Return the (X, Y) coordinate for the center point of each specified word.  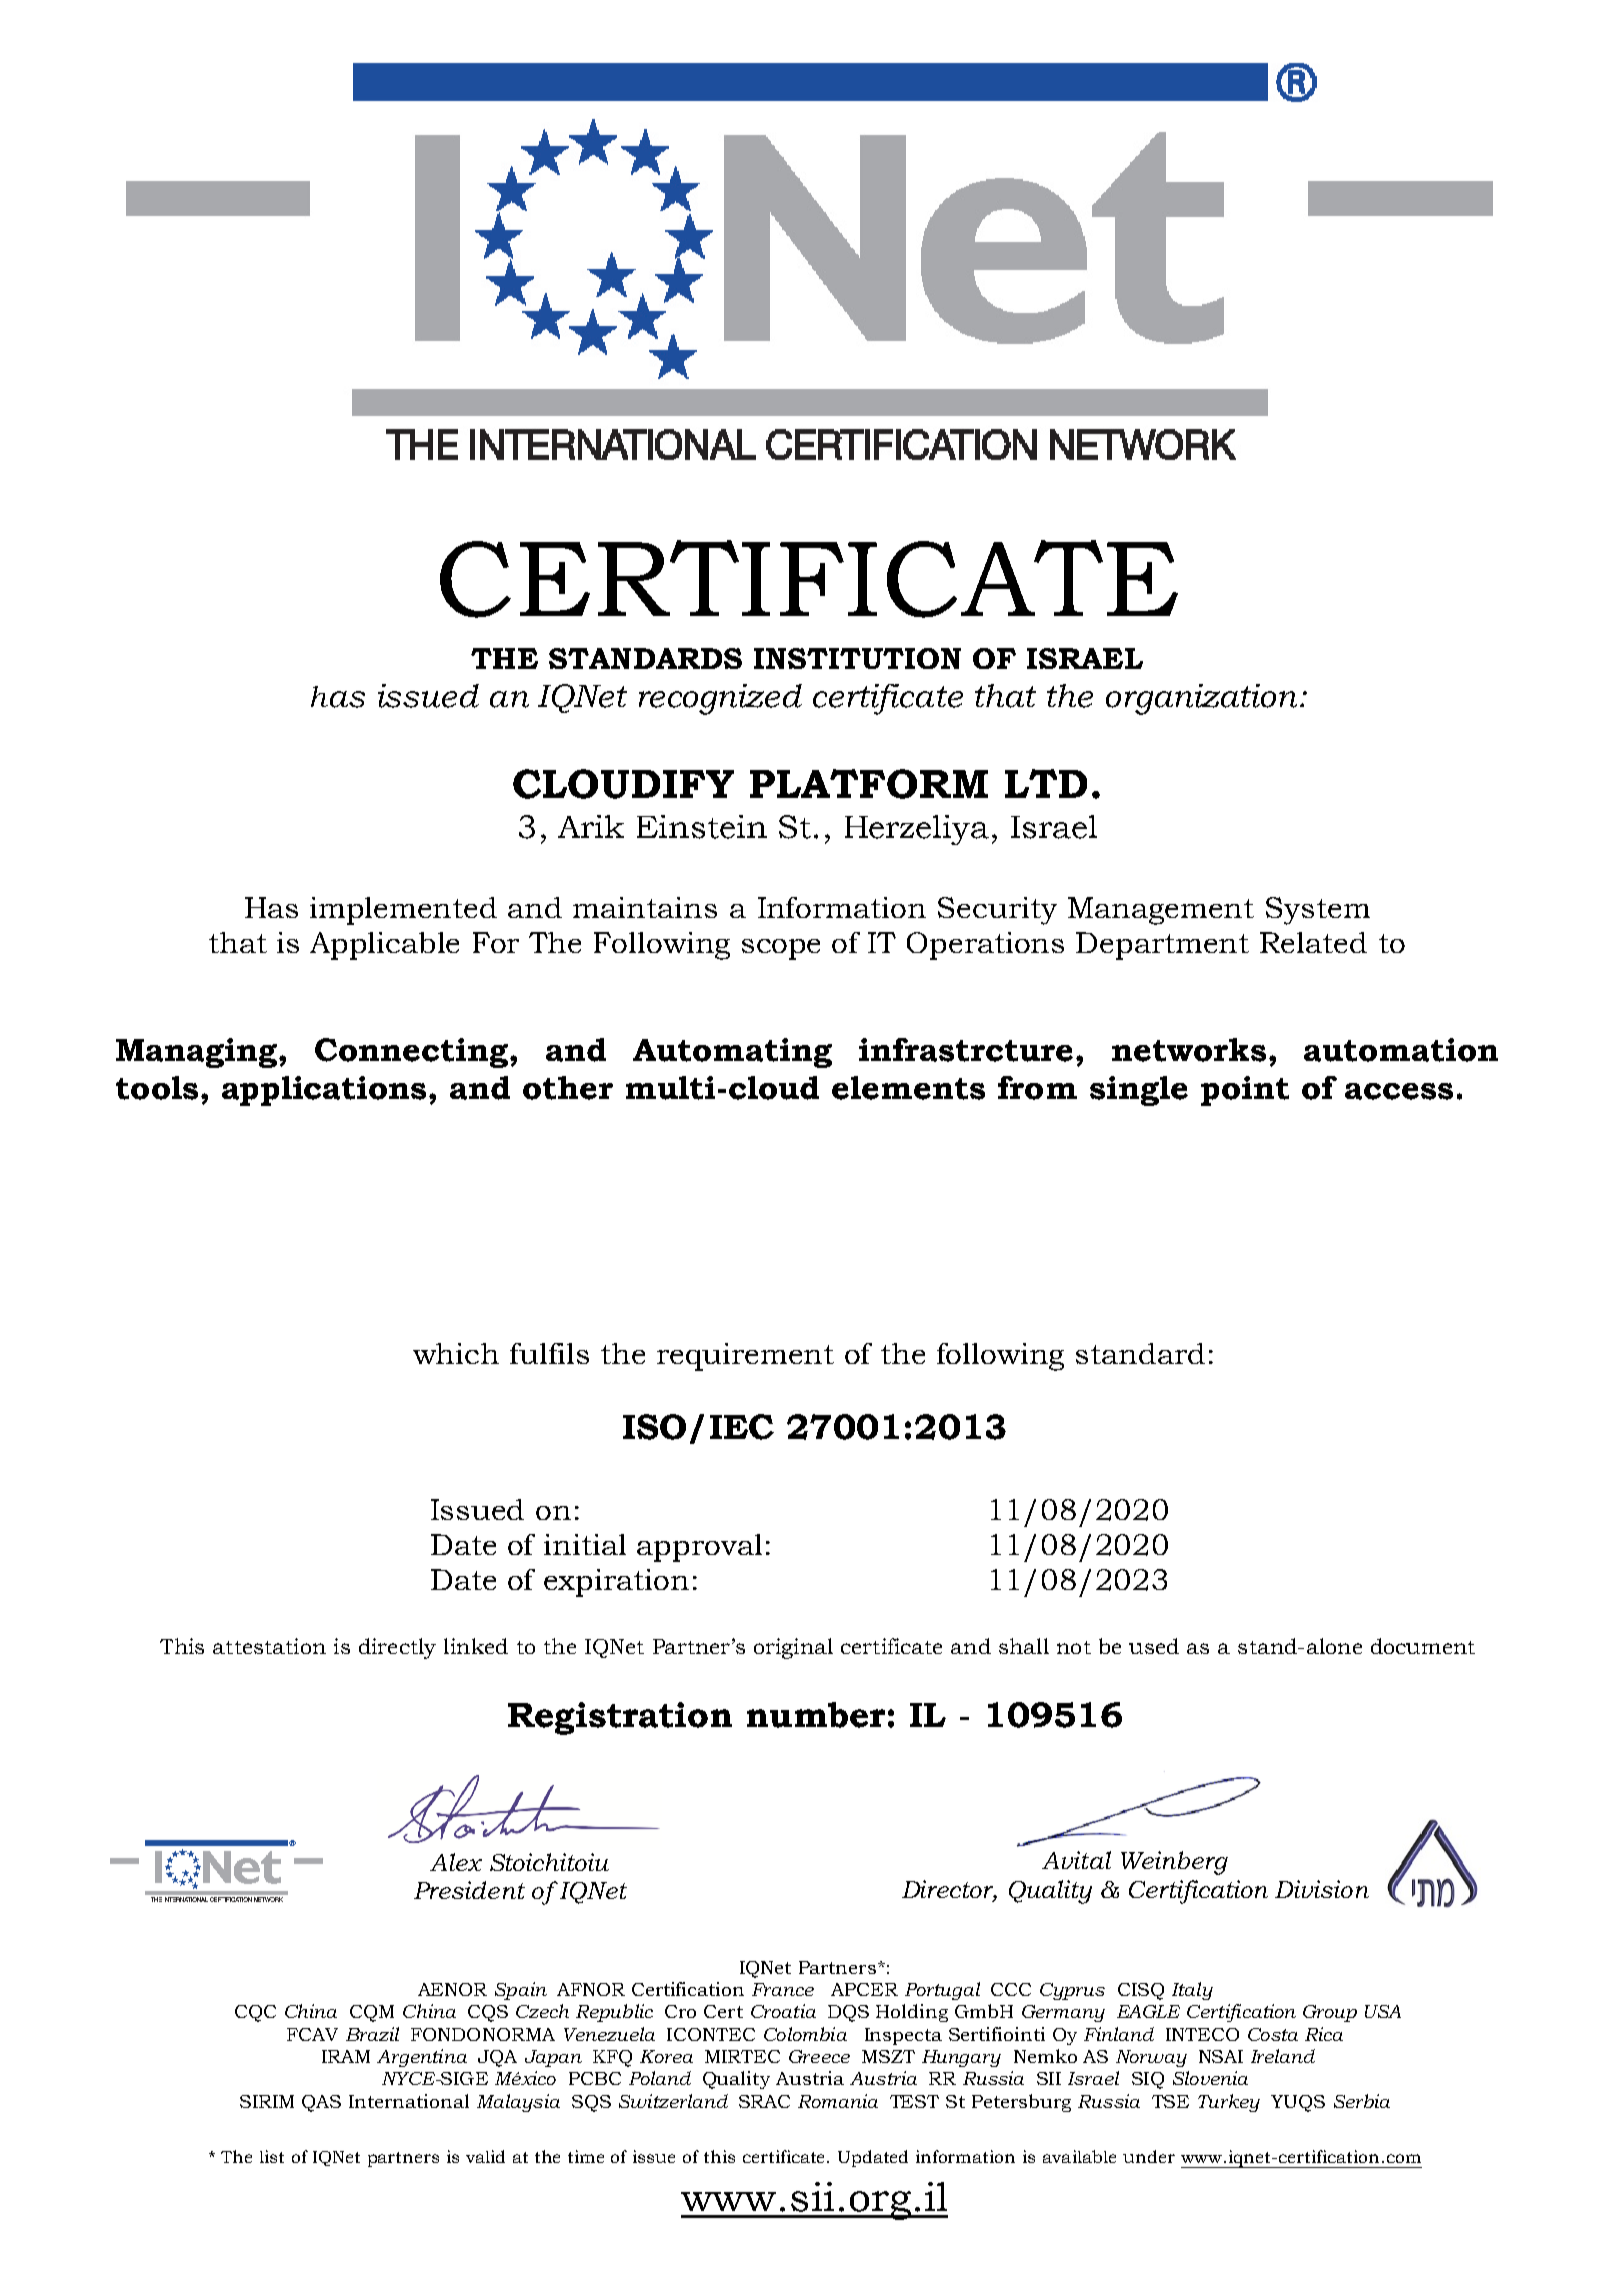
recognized (720, 699)
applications (326, 1091)
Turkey (1229, 2103)
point (1245, 1091)
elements (908, 1088)
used (1154, 1646)
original (793, 1648)
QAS (321, 2103)
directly (397, 1648)
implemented (403, 911)
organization (1203, 699)
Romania (838, 2101)
